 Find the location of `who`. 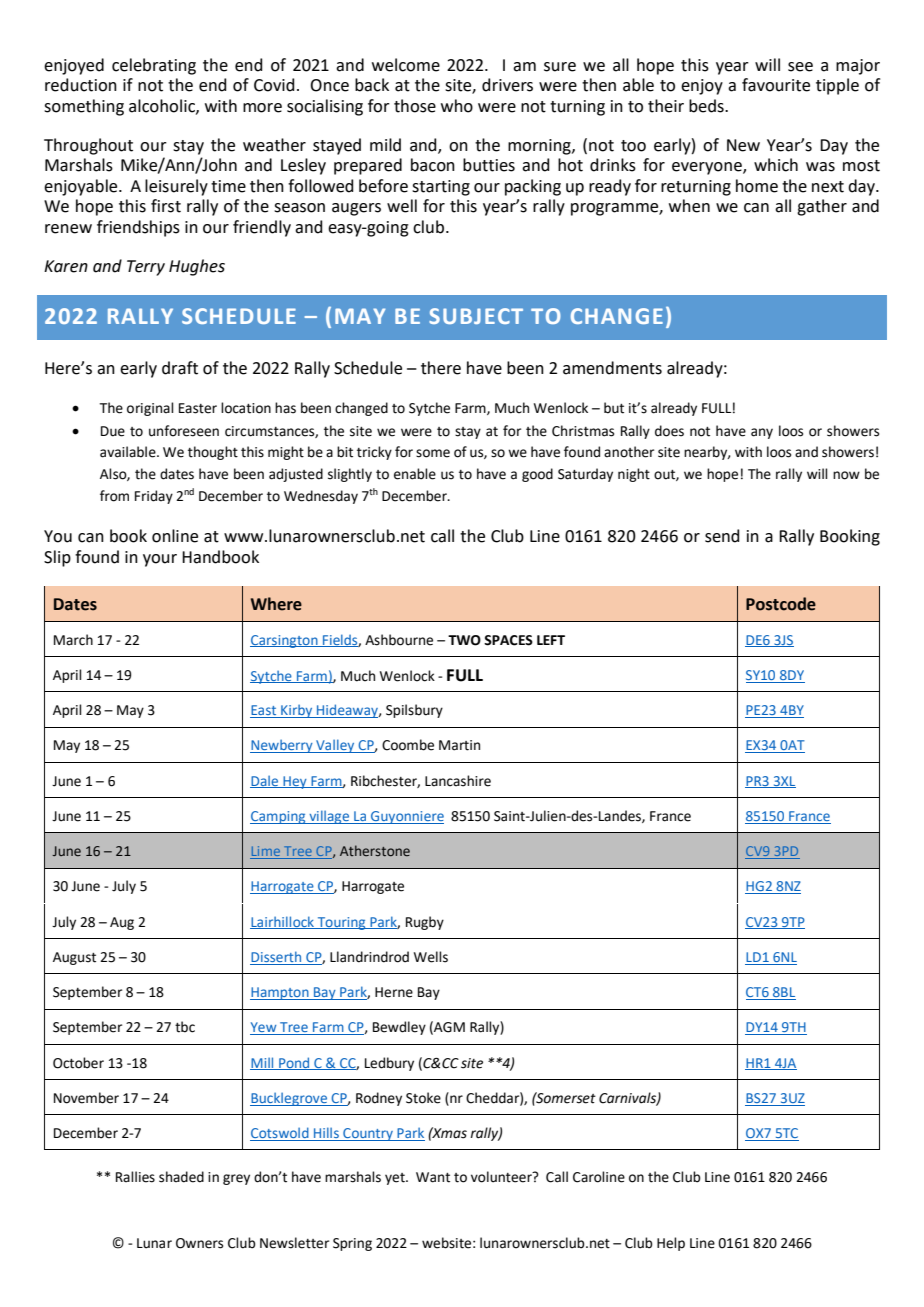

who is located at coordinates (457, 106).
